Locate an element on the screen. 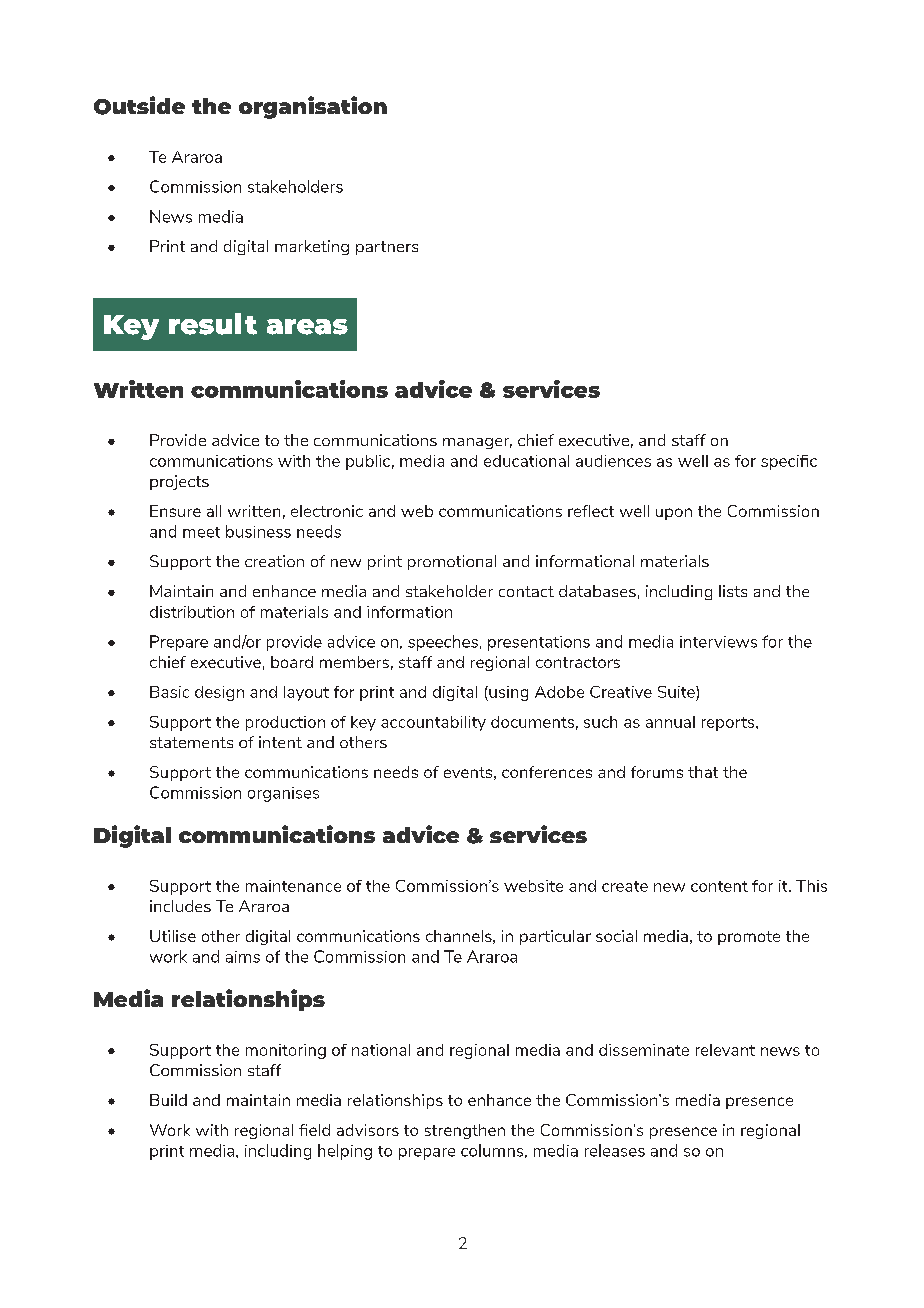 The width and height of the screenshot is (924, 1308). relevant is located at coordinates (725, 1050).
